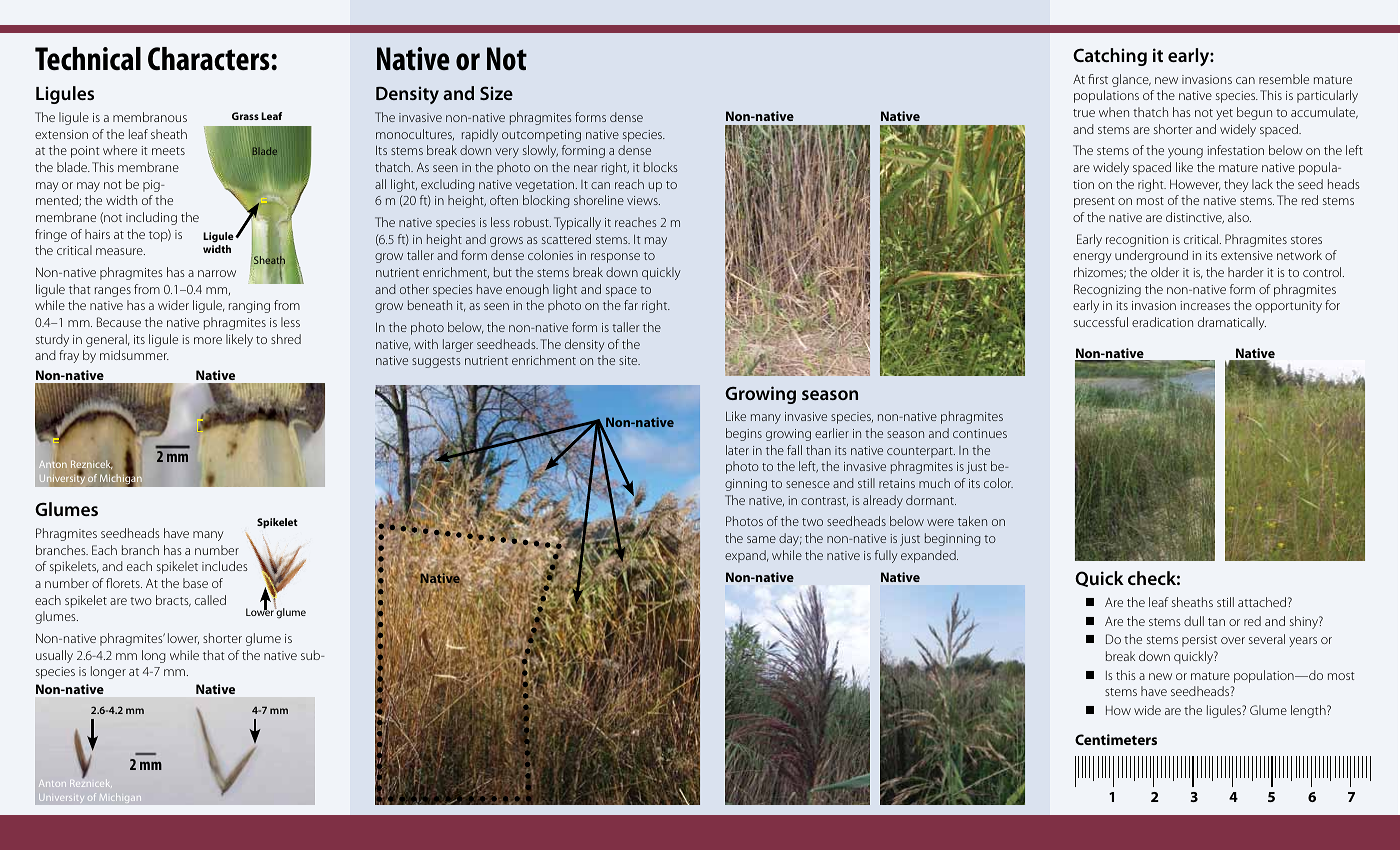 This screenshot has width=1400, height=850. What do you see at coordinates (761, 539) in the screenshot?
I see `same` at bounding box center [761, 539].
